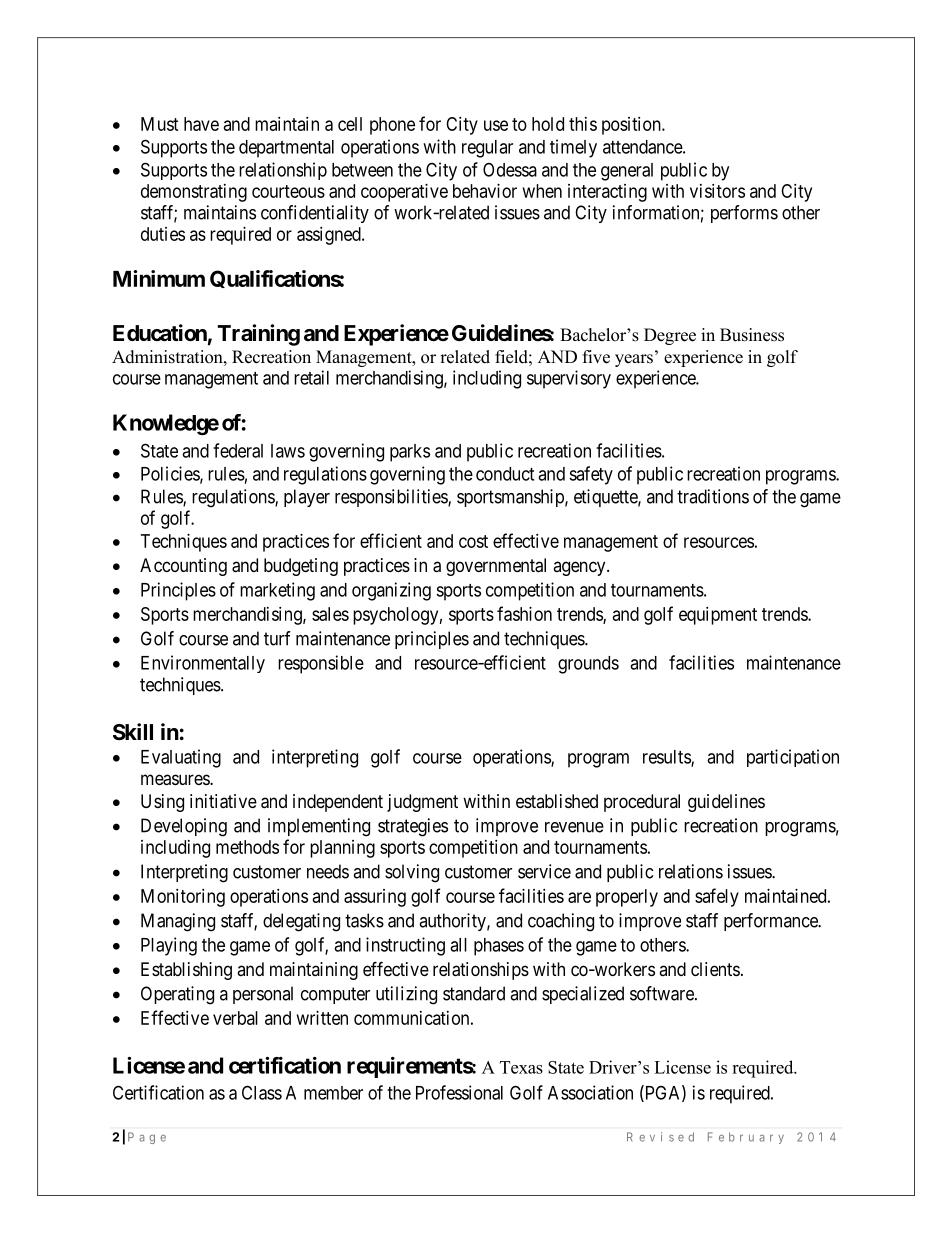 This screenshot has width=952, height=1233. Describe the element at coordinates (487, 149) in the screenshot. I see `regular` at that location.
